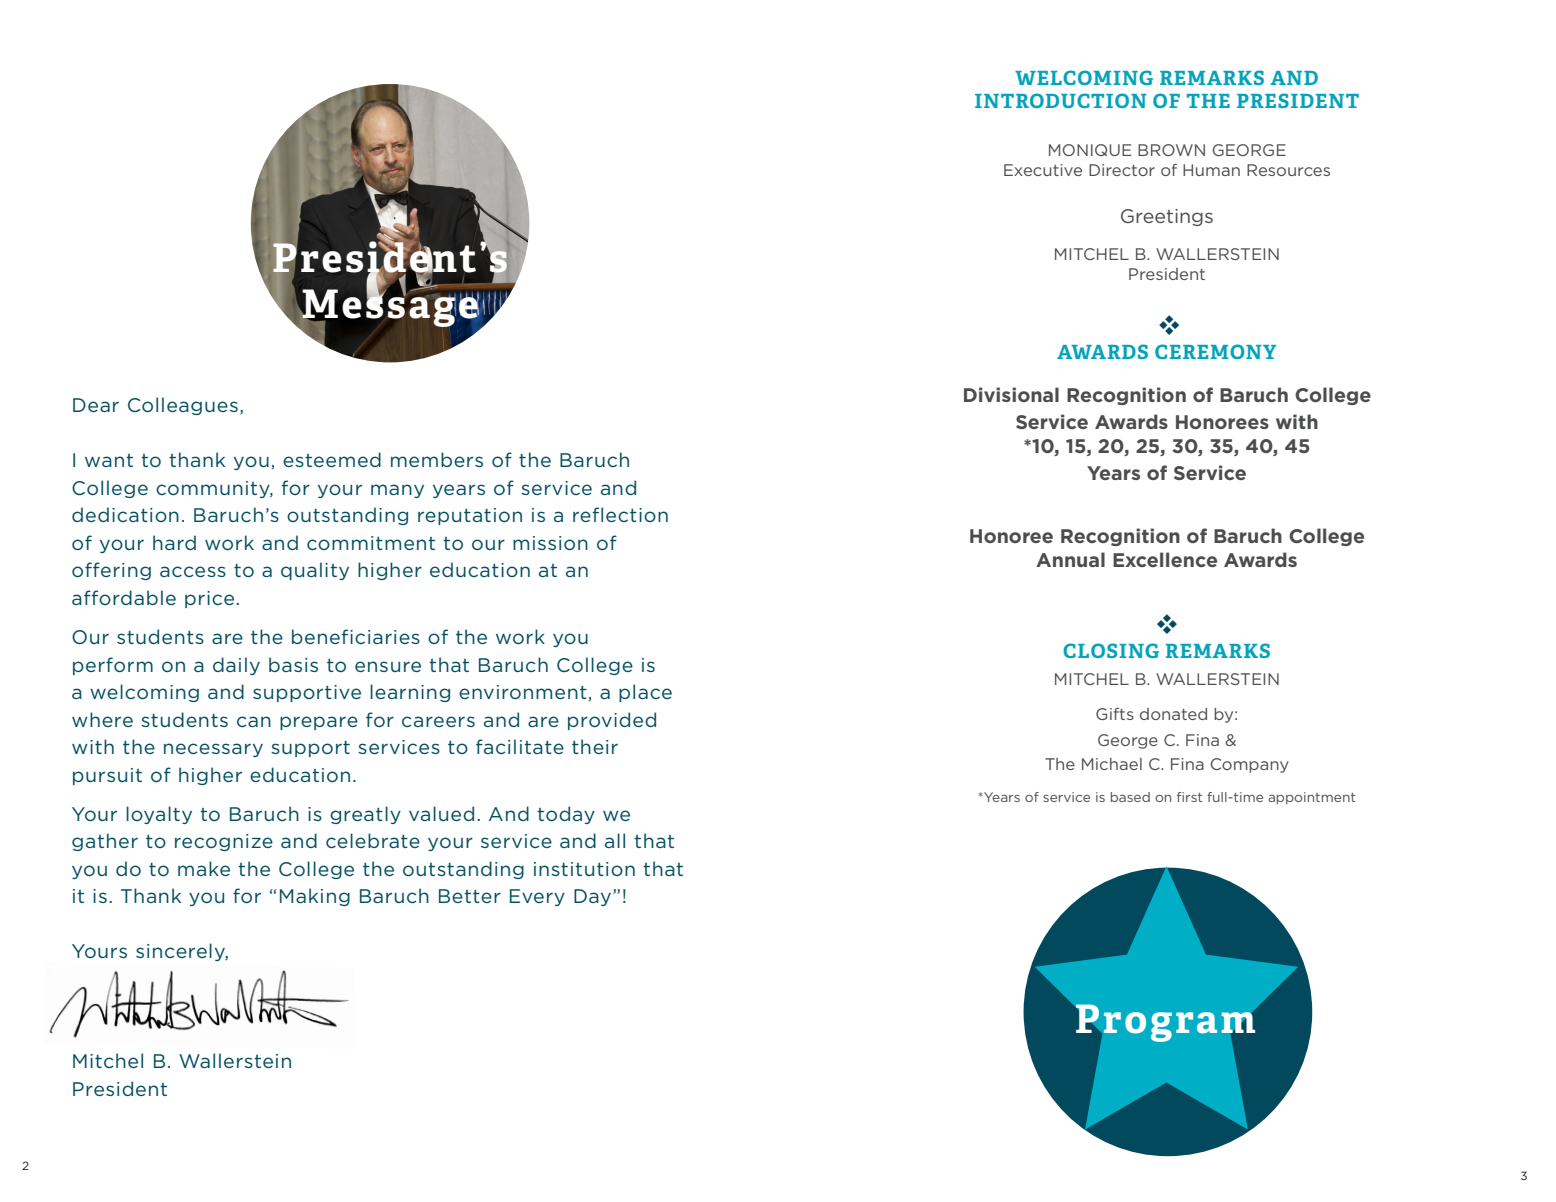 The height and width of the screenshot is (1202, 1556). Describe the element at coordinates (125, 514) in the screenshot. I see `dedication` at that location.
